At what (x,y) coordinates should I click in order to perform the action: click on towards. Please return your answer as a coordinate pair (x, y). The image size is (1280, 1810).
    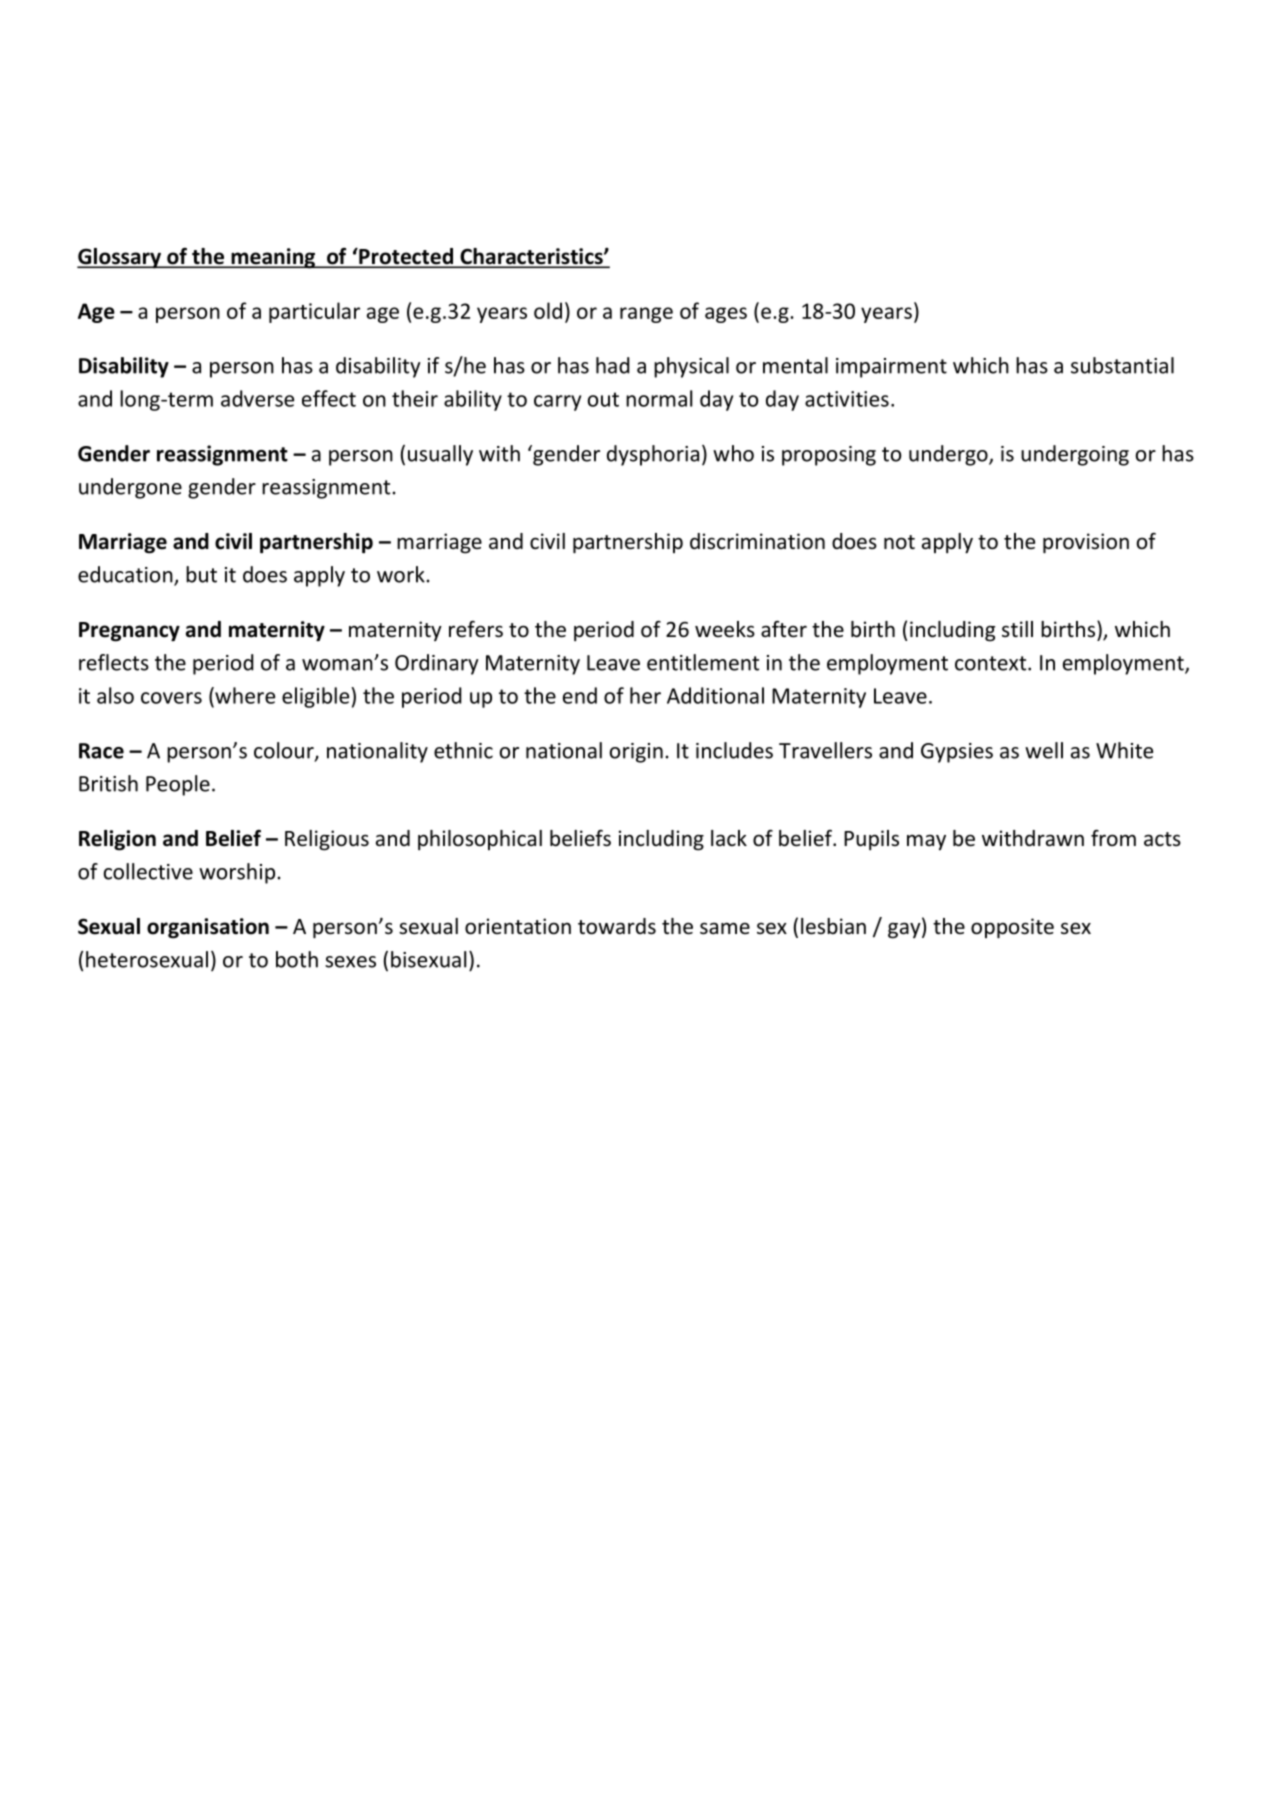
    Looking at the image, I should click on (617, 926).
